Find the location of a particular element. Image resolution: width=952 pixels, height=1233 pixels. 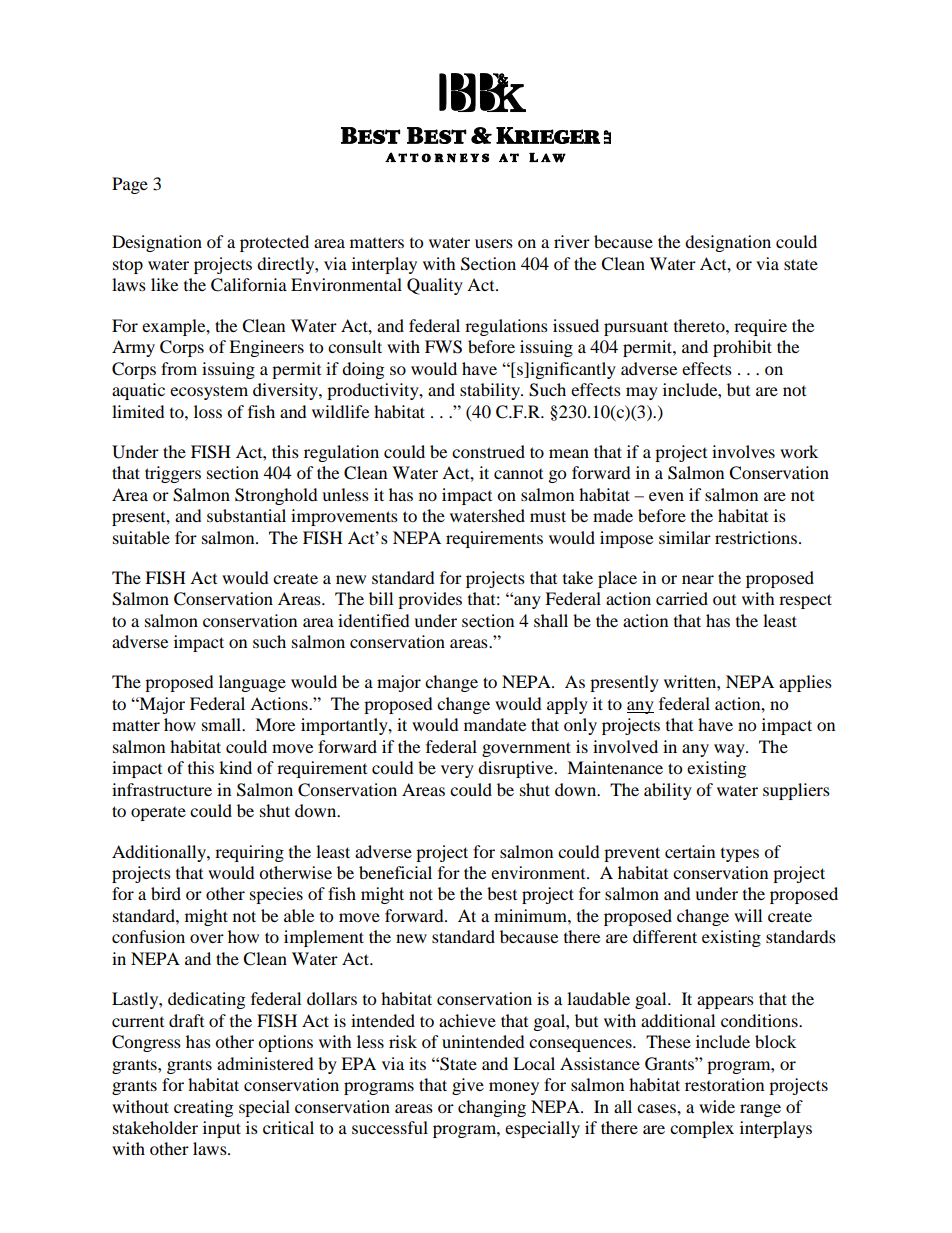

wide is located at coordinates (717, 1106).
